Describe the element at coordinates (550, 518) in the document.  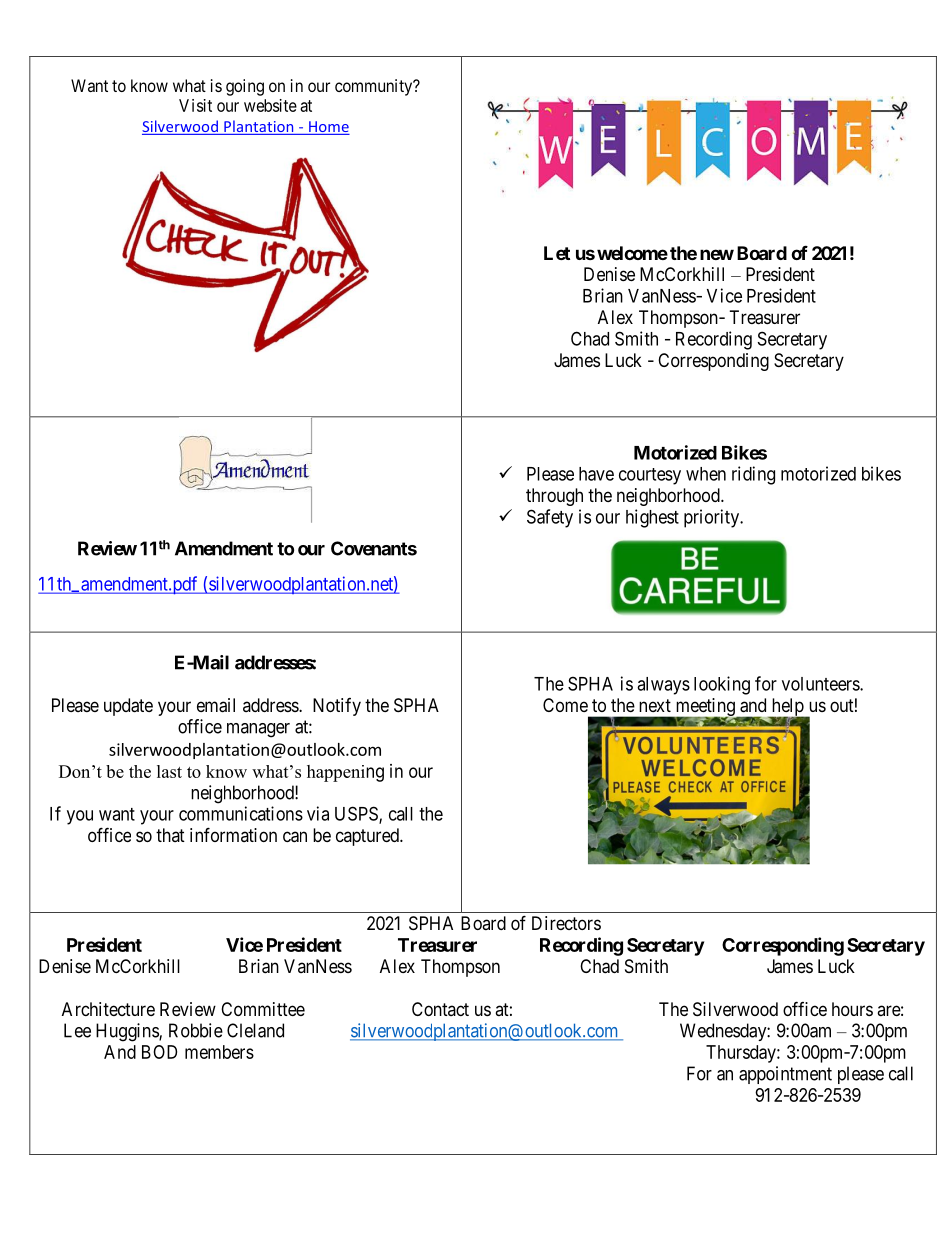
I see `Safety` at that location.
